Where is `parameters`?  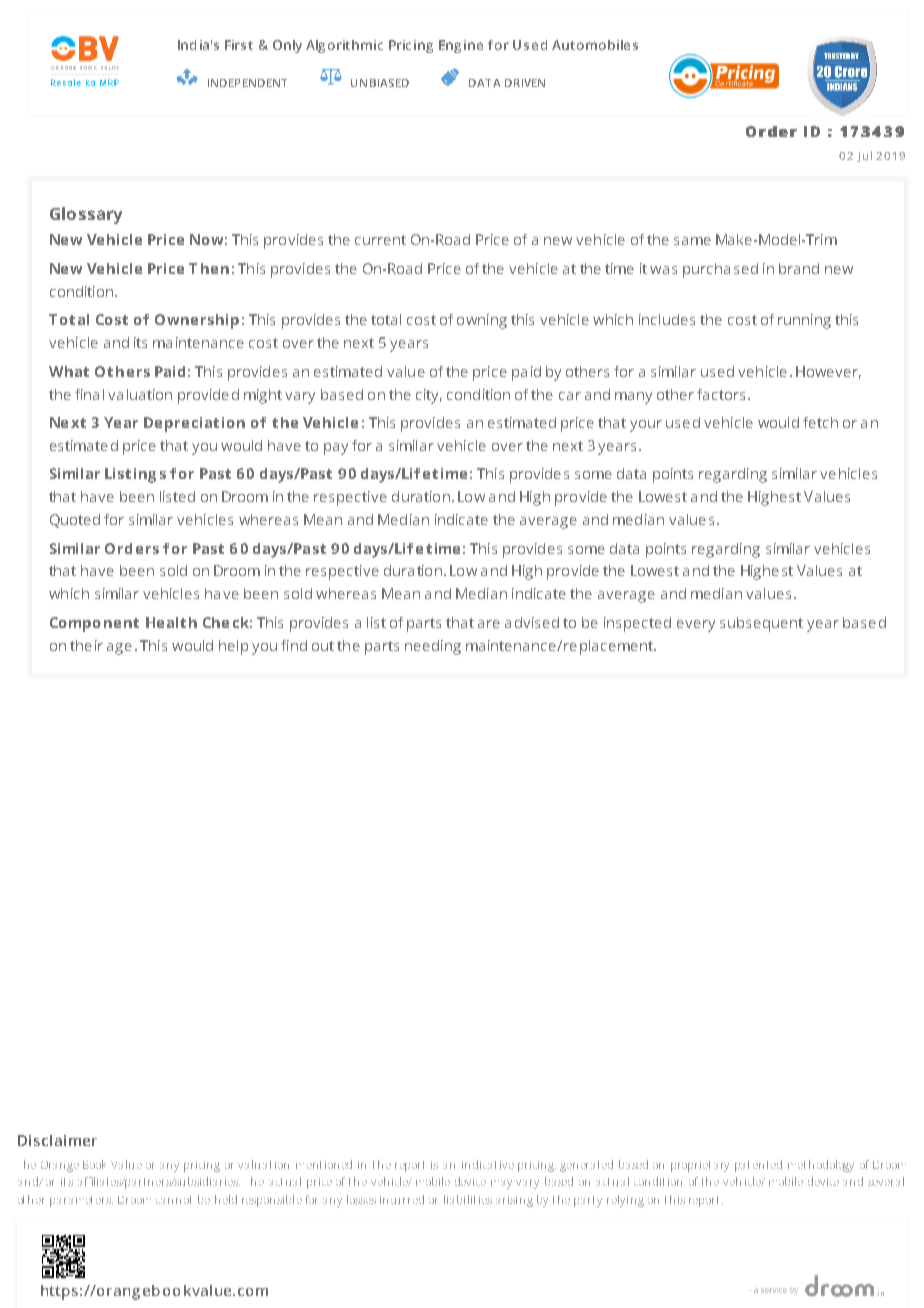 parameters is located at coordinates (81, 1201).
